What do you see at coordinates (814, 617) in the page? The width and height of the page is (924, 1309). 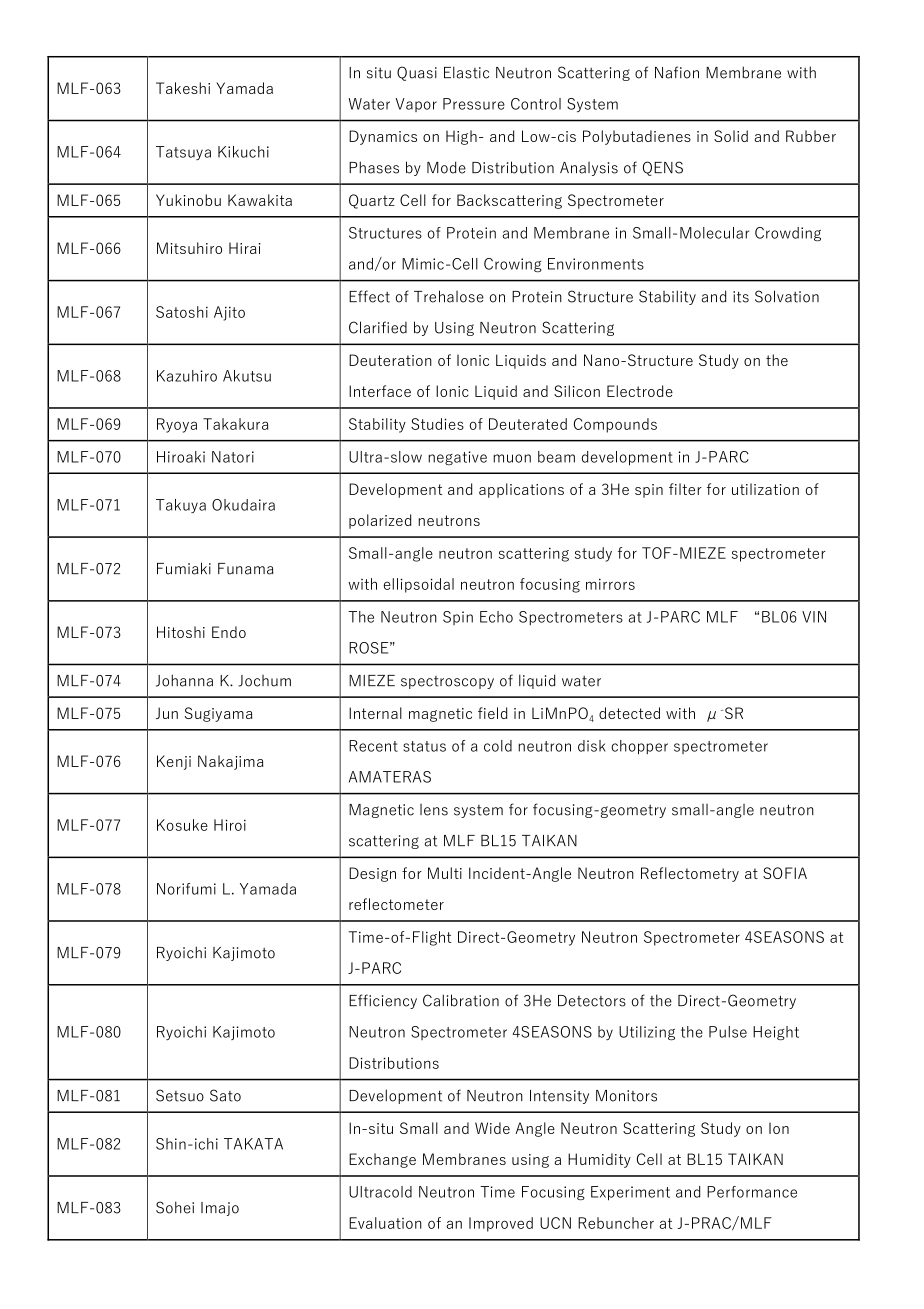 I see `VIN` at bounding box center [814, 617].
